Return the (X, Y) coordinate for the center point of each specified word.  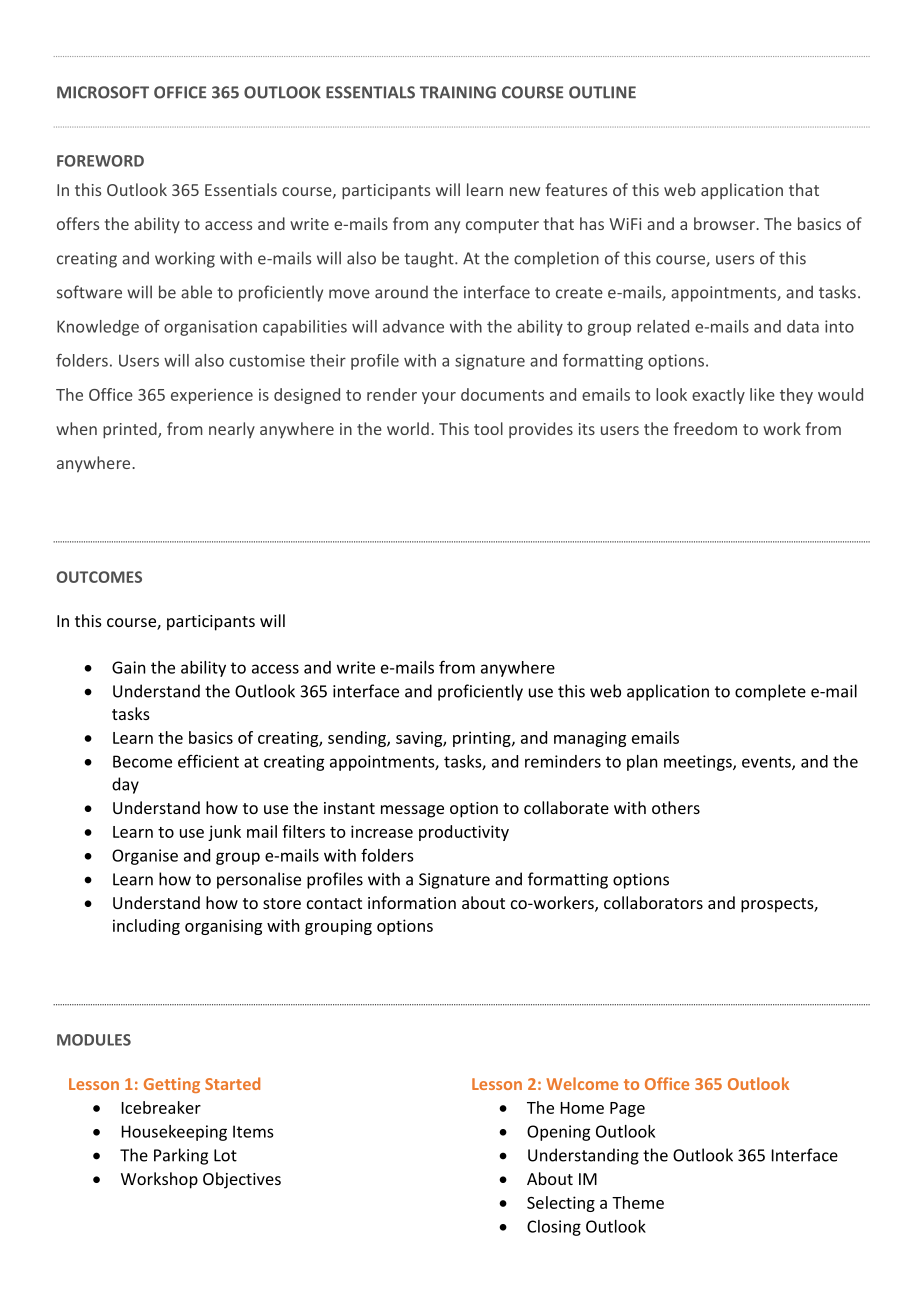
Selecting (561, 1204)
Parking (181, 1156)
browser (725, 223)
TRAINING (458, 92)
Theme (638, 1202)
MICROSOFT (103, 92)
